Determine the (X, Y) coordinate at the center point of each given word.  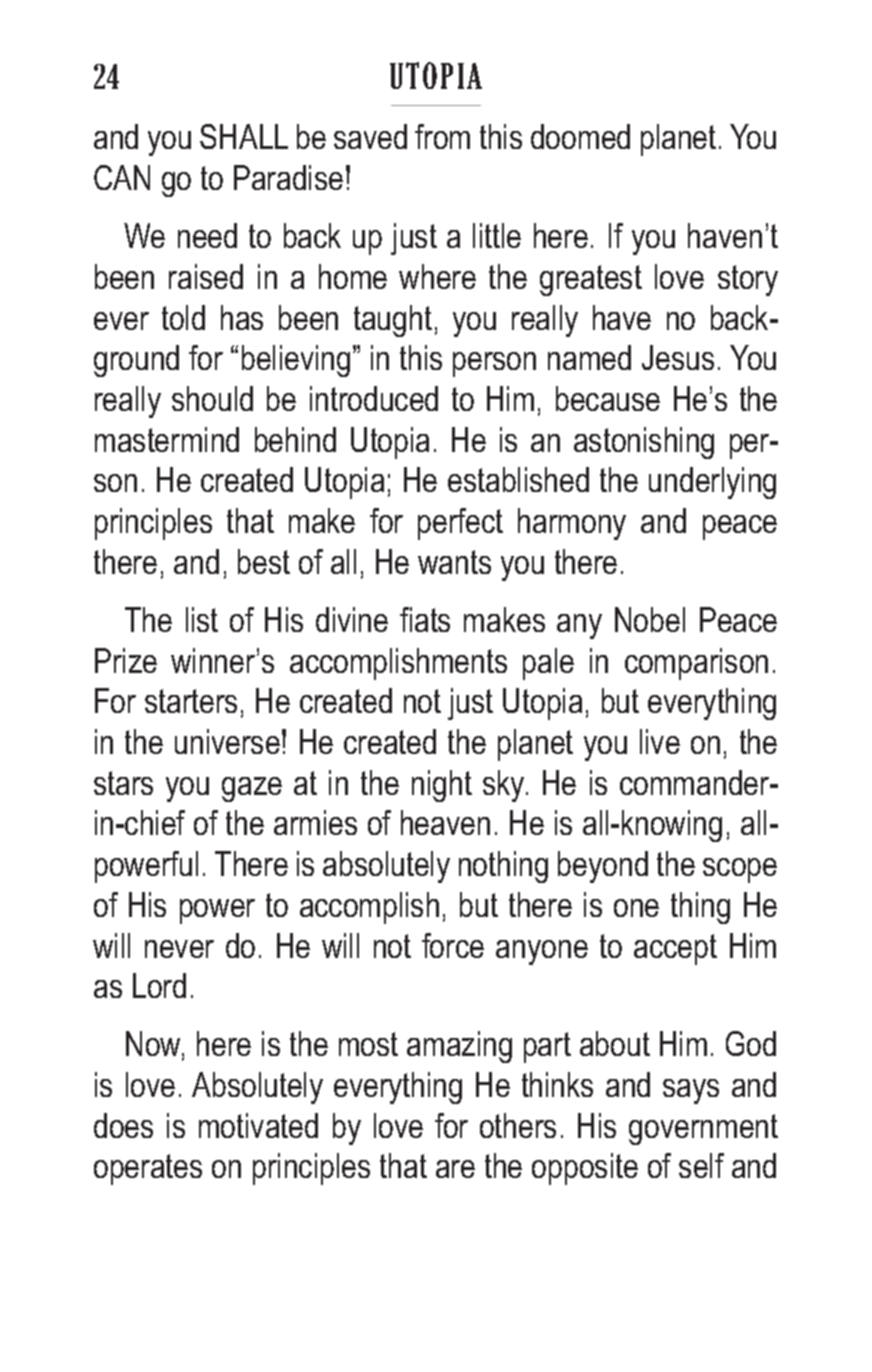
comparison (696, 664)
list (202, 619)
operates (148, 1169)
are (455, 1169)
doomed (580, 136)
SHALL (244, 136)
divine (352, 619)
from (442, 136)
